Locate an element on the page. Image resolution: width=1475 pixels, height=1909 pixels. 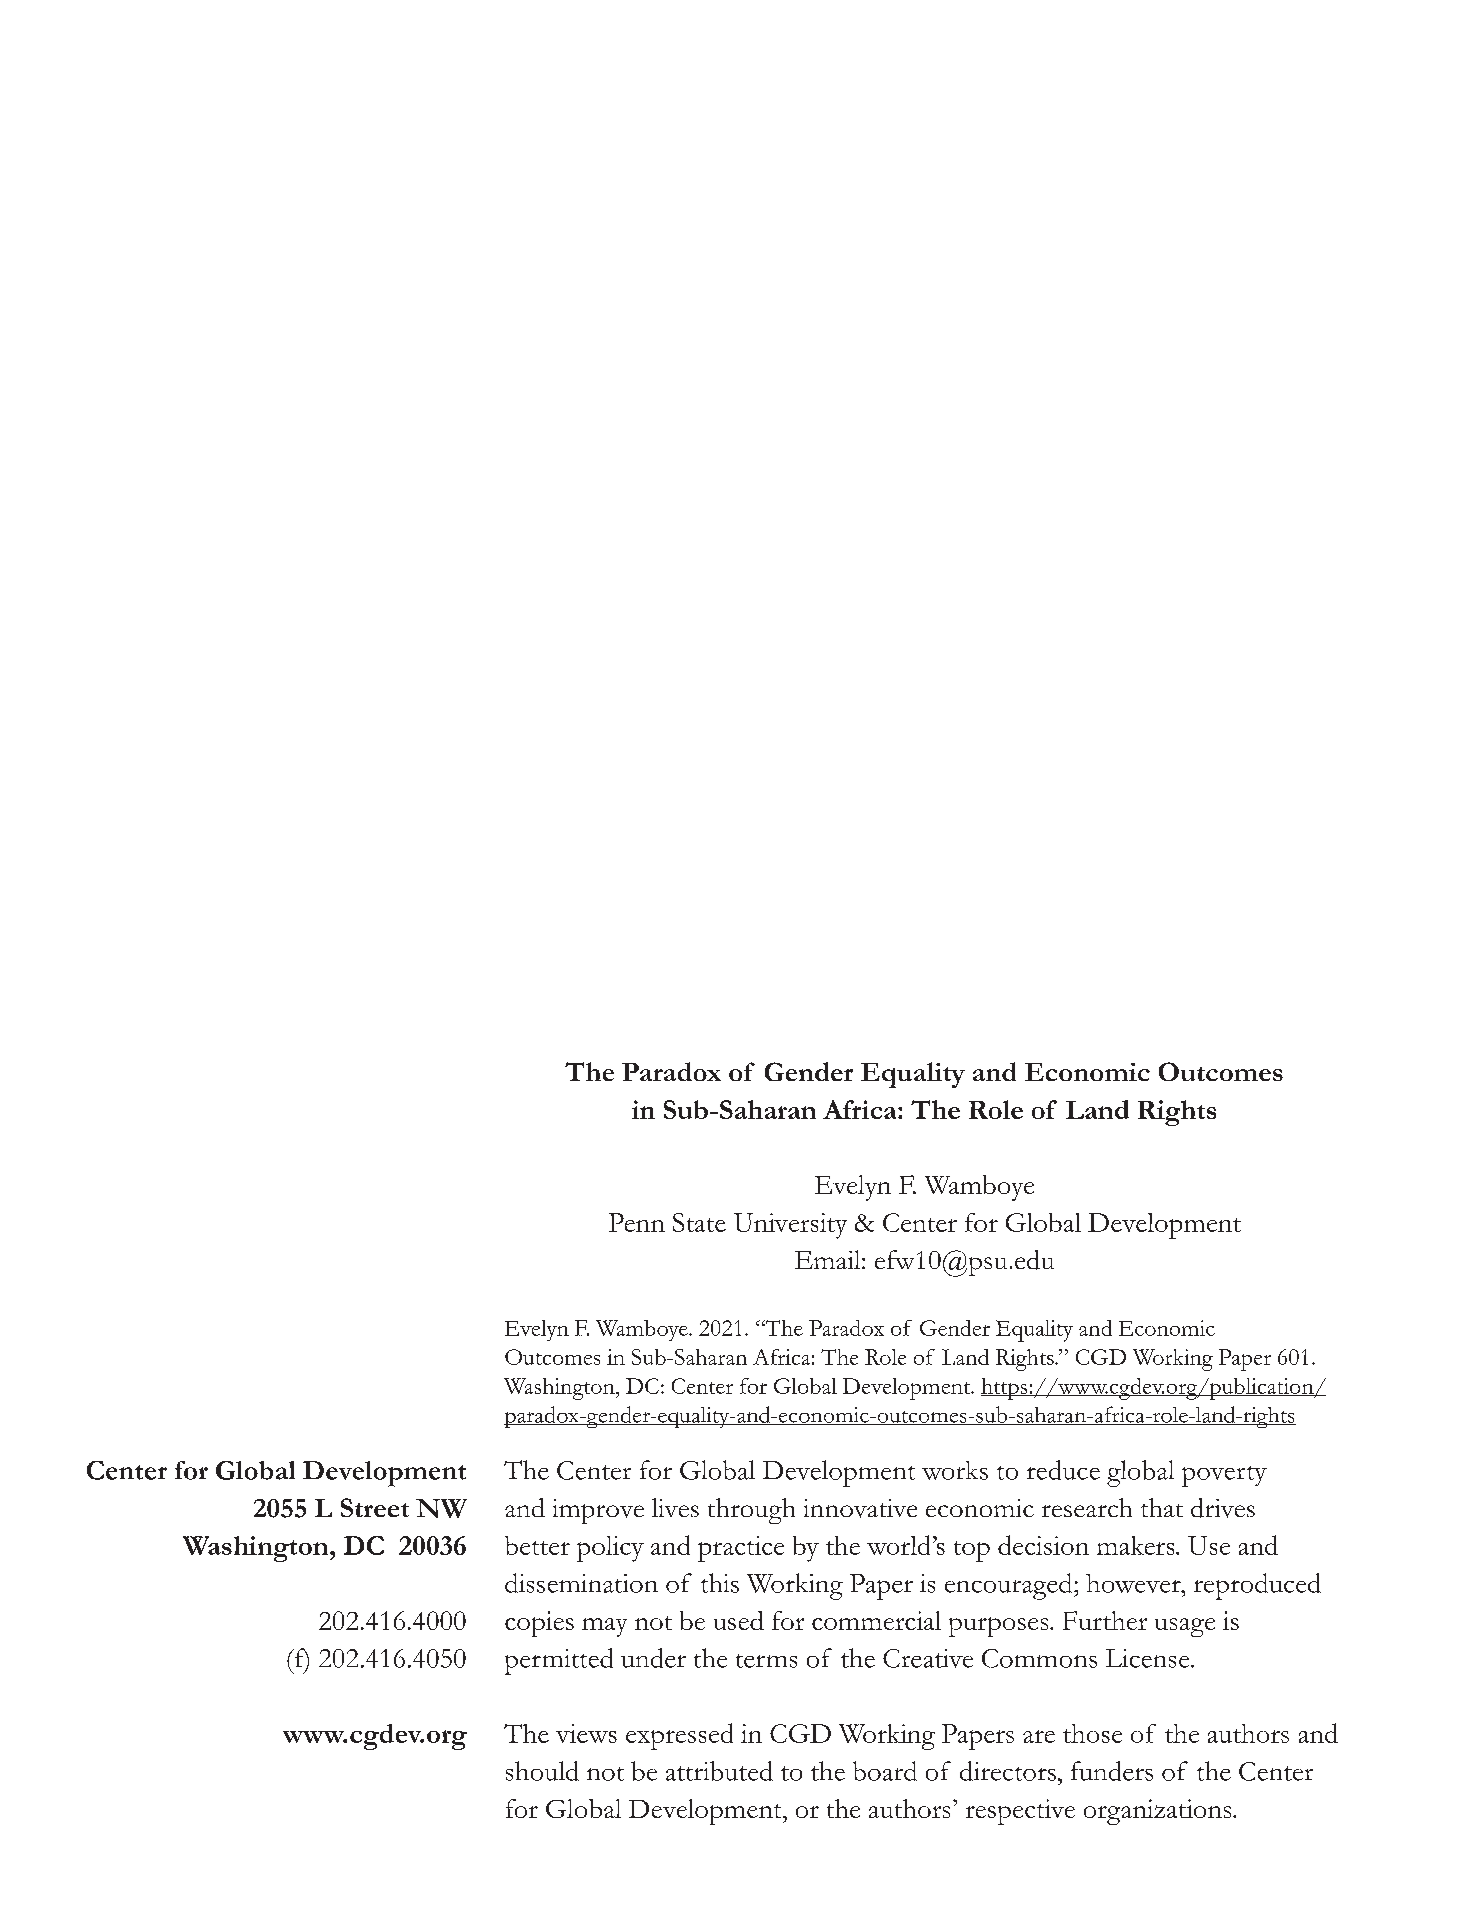
better is located at coordinates (537, 1545).
